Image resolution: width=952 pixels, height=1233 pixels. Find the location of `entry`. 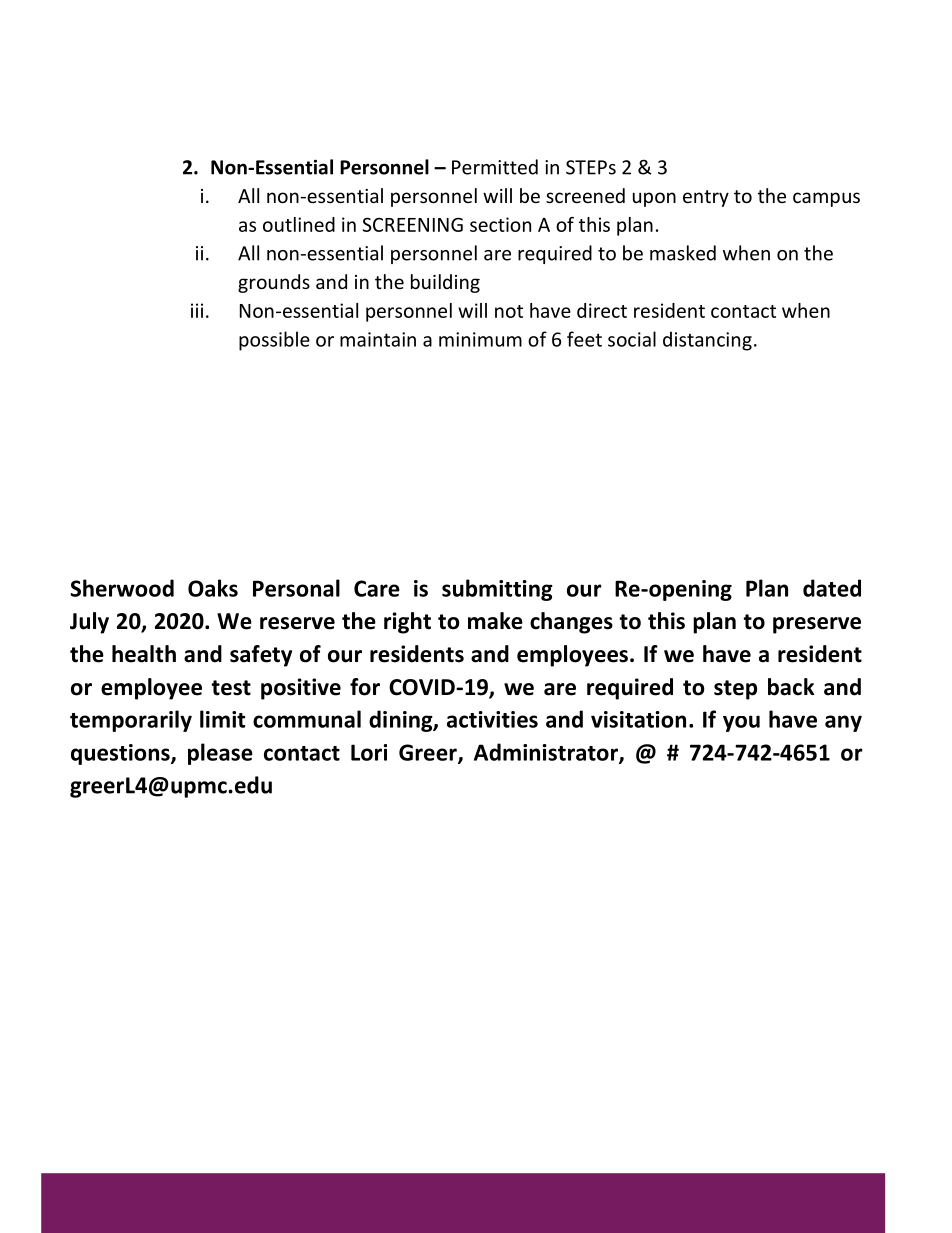

entry is located at coordinates (706, 198).
